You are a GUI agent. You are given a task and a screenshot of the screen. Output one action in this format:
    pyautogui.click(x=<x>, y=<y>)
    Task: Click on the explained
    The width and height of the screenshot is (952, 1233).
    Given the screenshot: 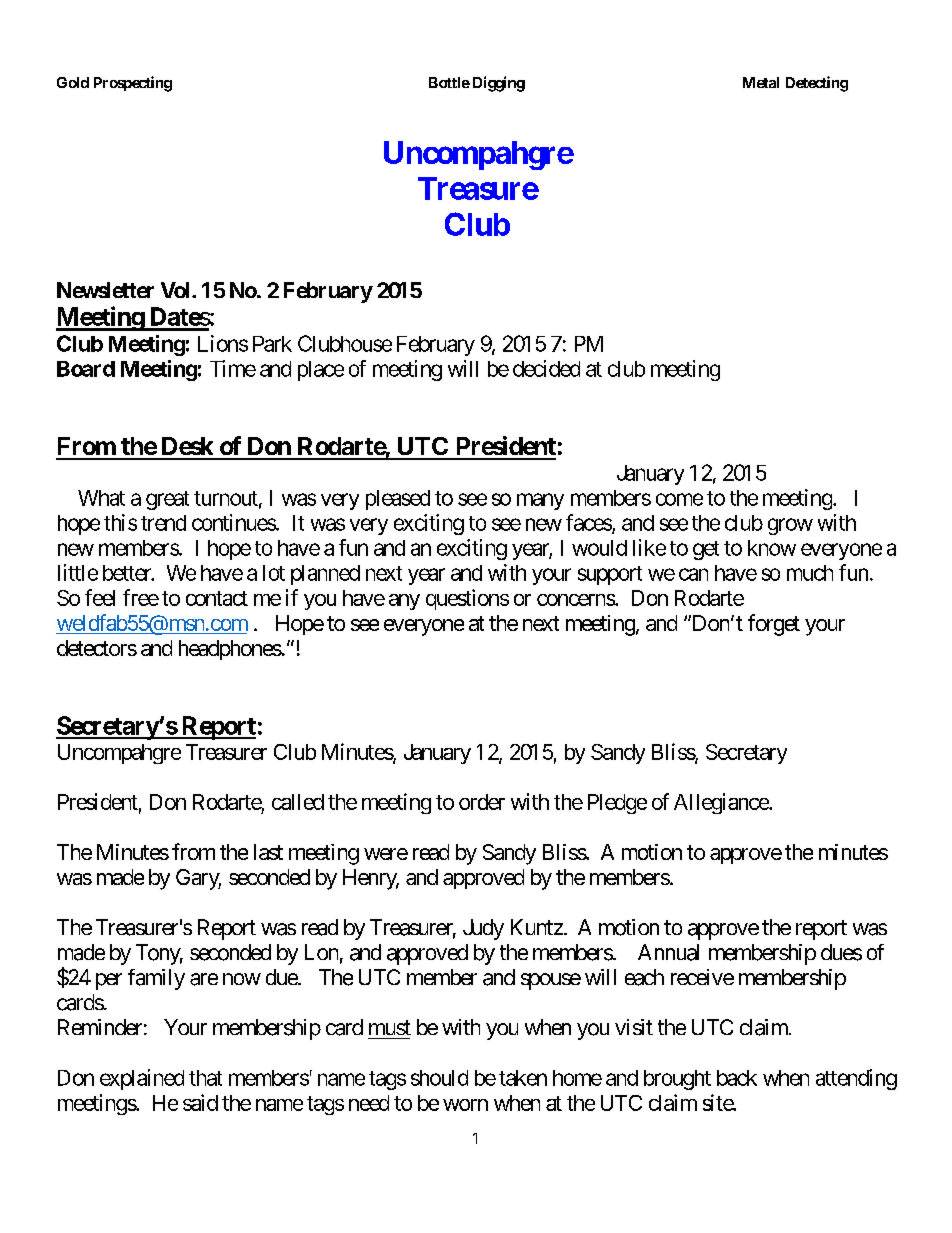 What is the action you would take?
    pyautogui.click(x=142, y=1079)
